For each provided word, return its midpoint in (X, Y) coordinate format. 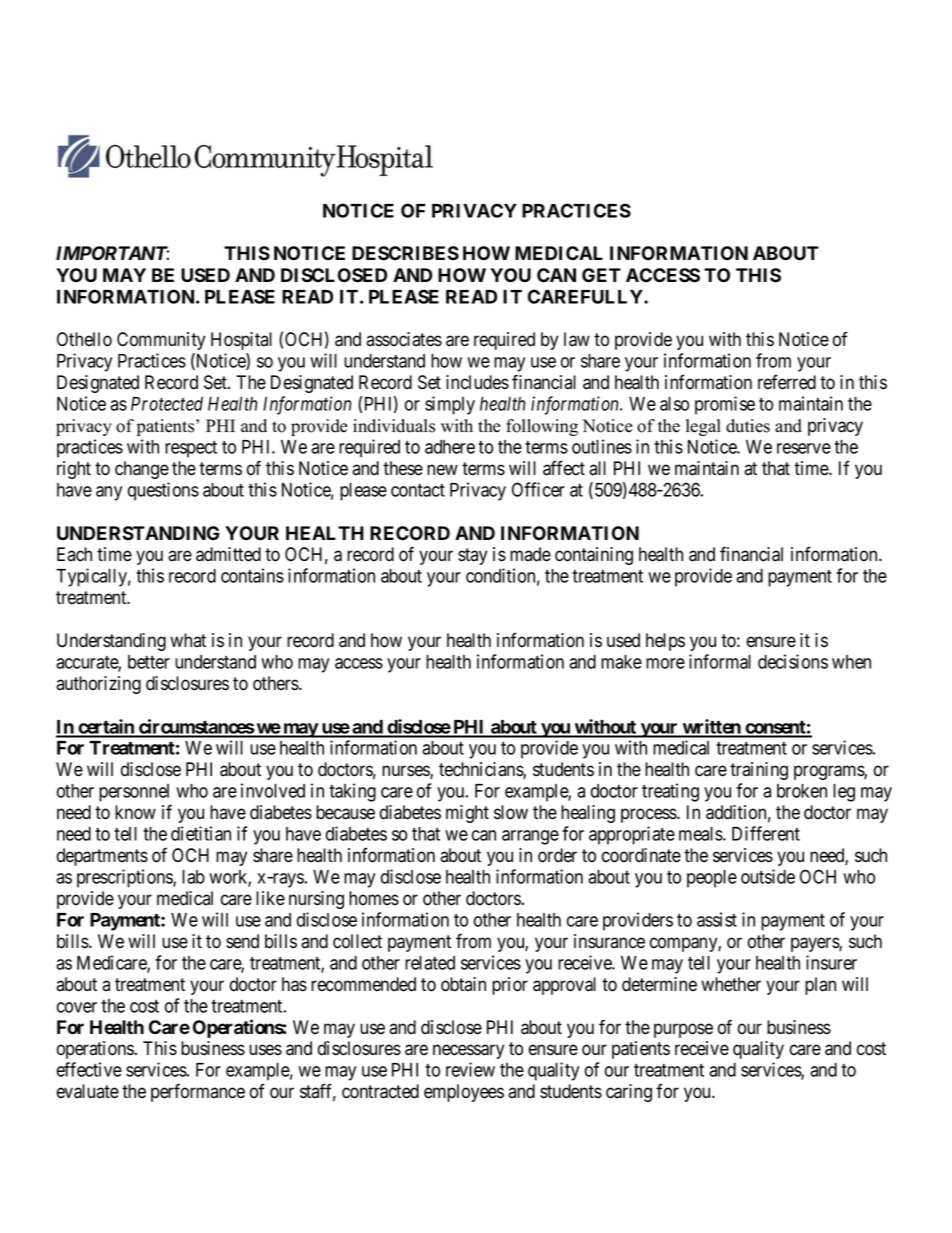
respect (191, 449)
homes (374, 898)
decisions (793, 661)
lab (193, 877)
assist (717, 919)
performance (198, 1092)
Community (161, 341)
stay (472, 556)
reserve (804, 448)
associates (404, 339)
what (188, 640)
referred (787, 382)
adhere (450, 447)
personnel (134, 793)
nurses (406, 772)
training (759, 771)
